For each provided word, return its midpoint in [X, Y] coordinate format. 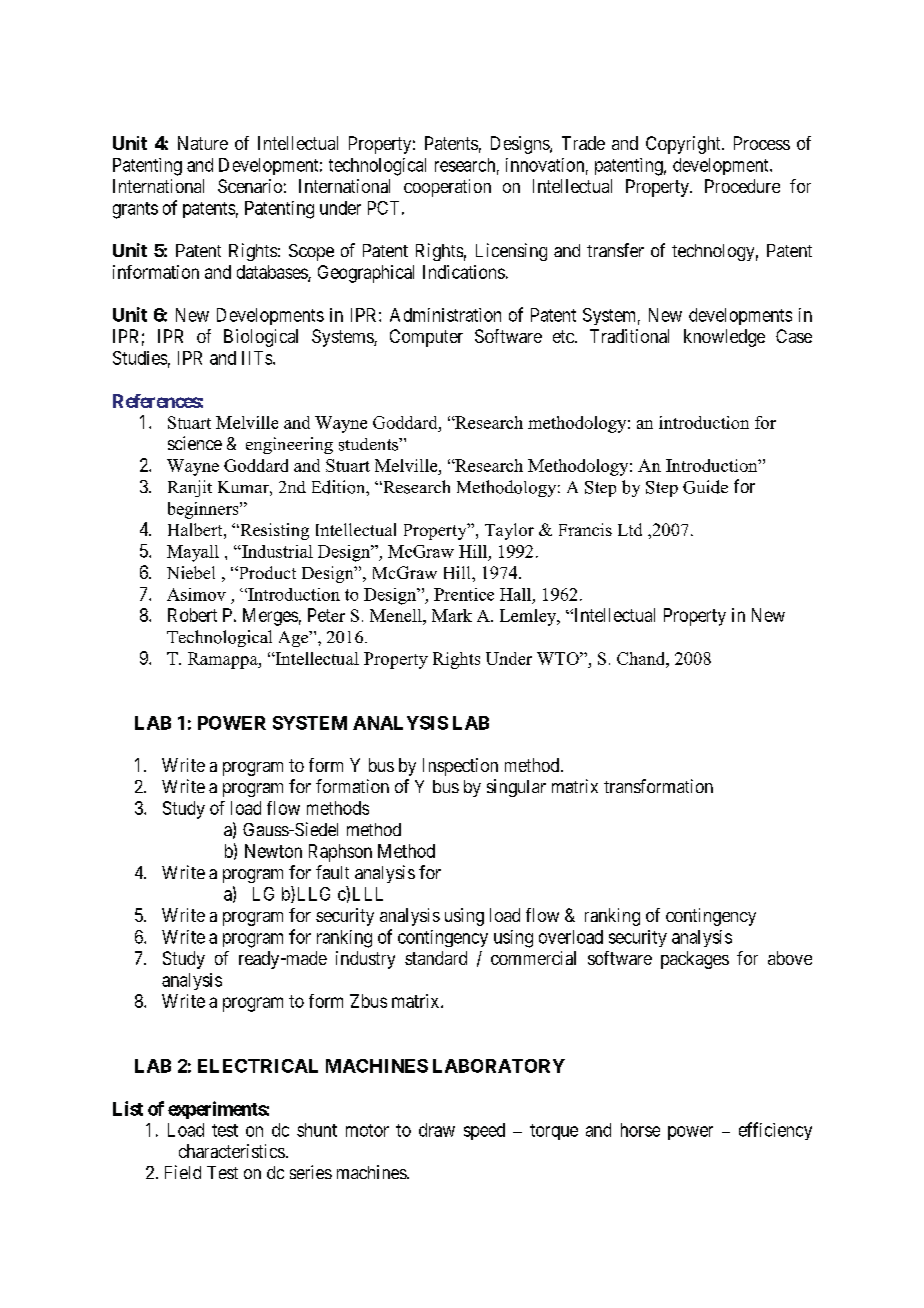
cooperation [447, 188]
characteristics [232, 1151]
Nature [203, 143]
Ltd [630, 529]
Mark [452, 615]
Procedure [742, 186]
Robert [192, 615]
